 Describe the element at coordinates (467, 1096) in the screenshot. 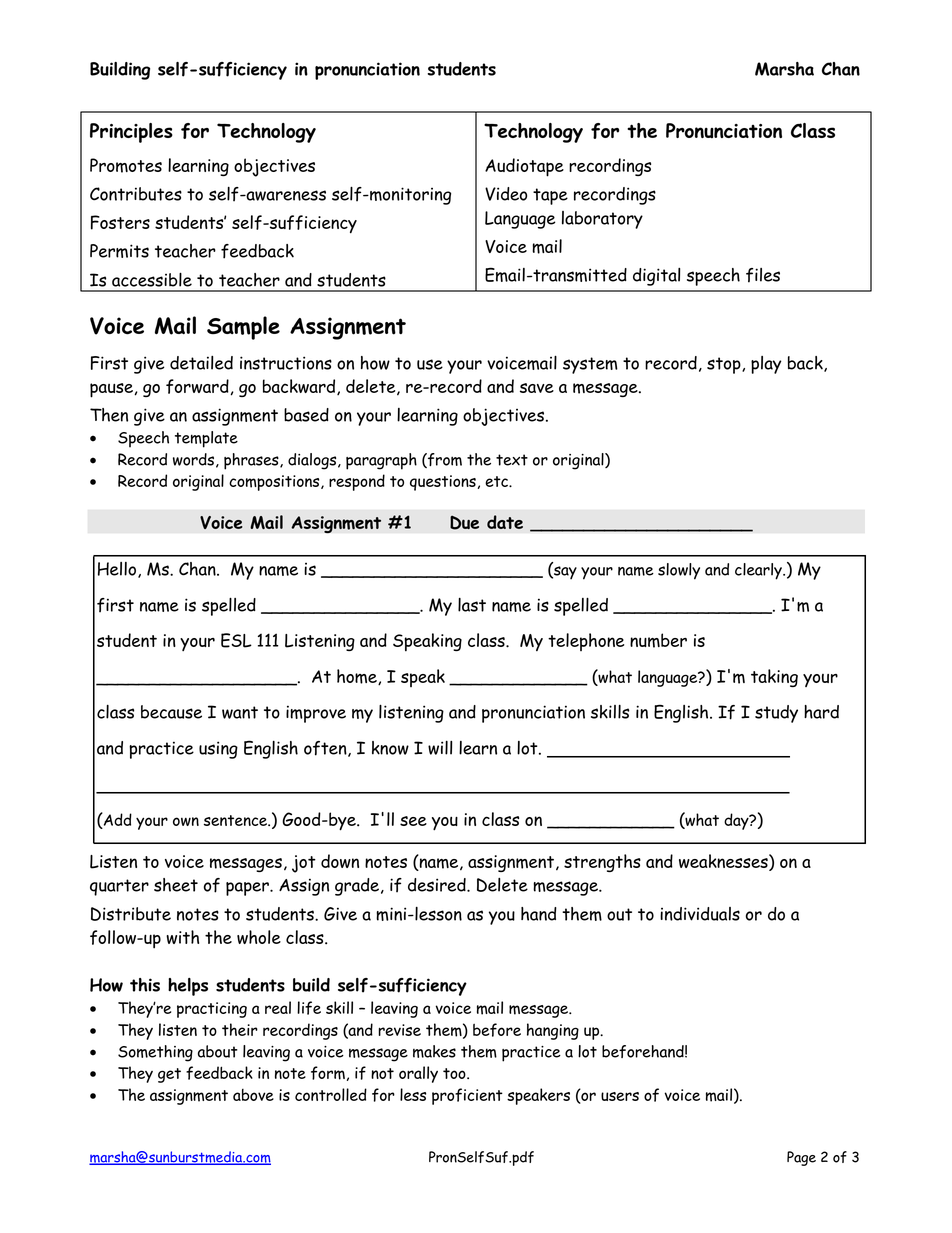

I see `proficient` at that location.
